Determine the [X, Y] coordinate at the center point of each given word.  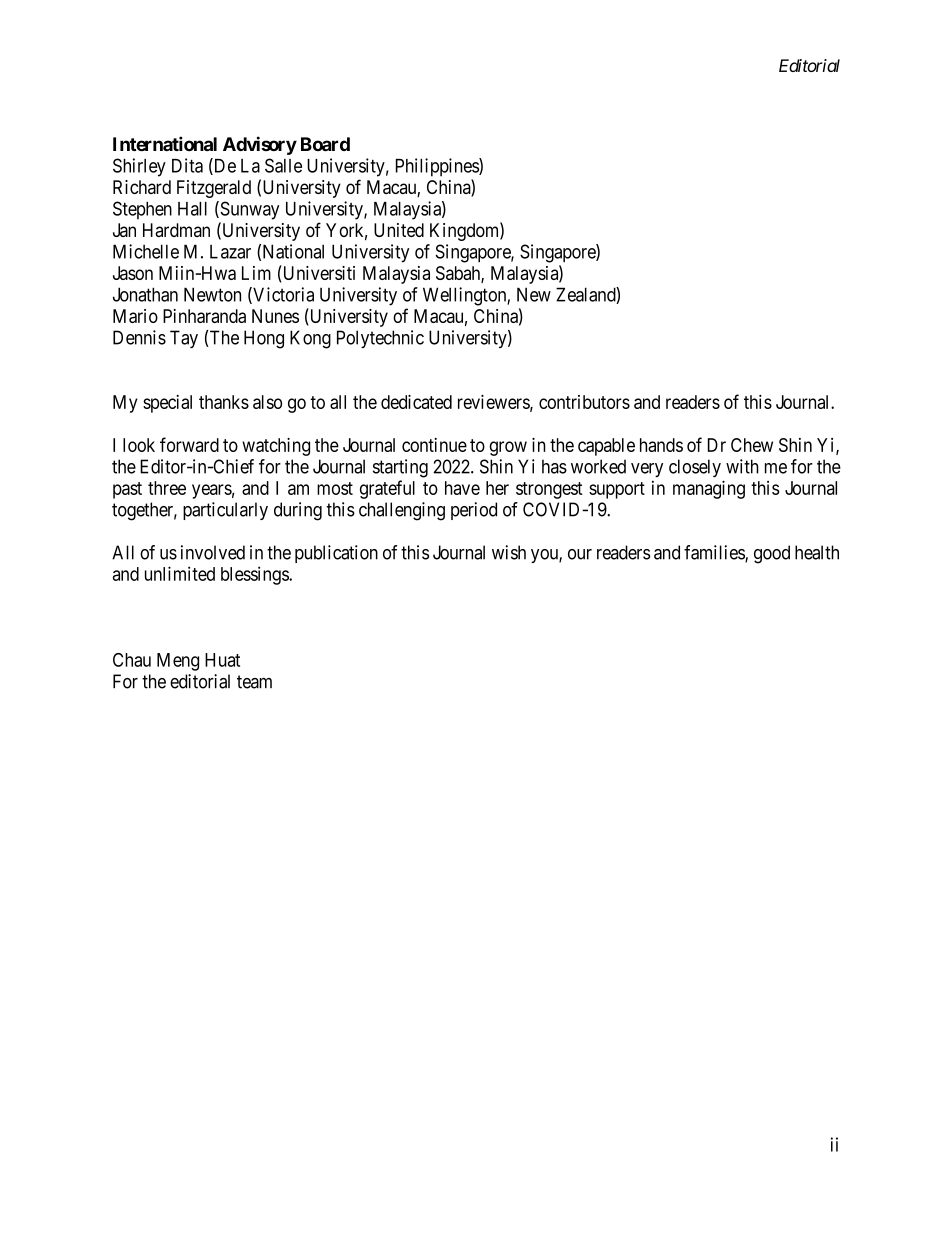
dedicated [416, 402]
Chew [752, 445]
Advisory [260, 145]
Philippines [438, 167]
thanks [224, 402]
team [254, 682]
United [399, 230]
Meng [178, 662]
